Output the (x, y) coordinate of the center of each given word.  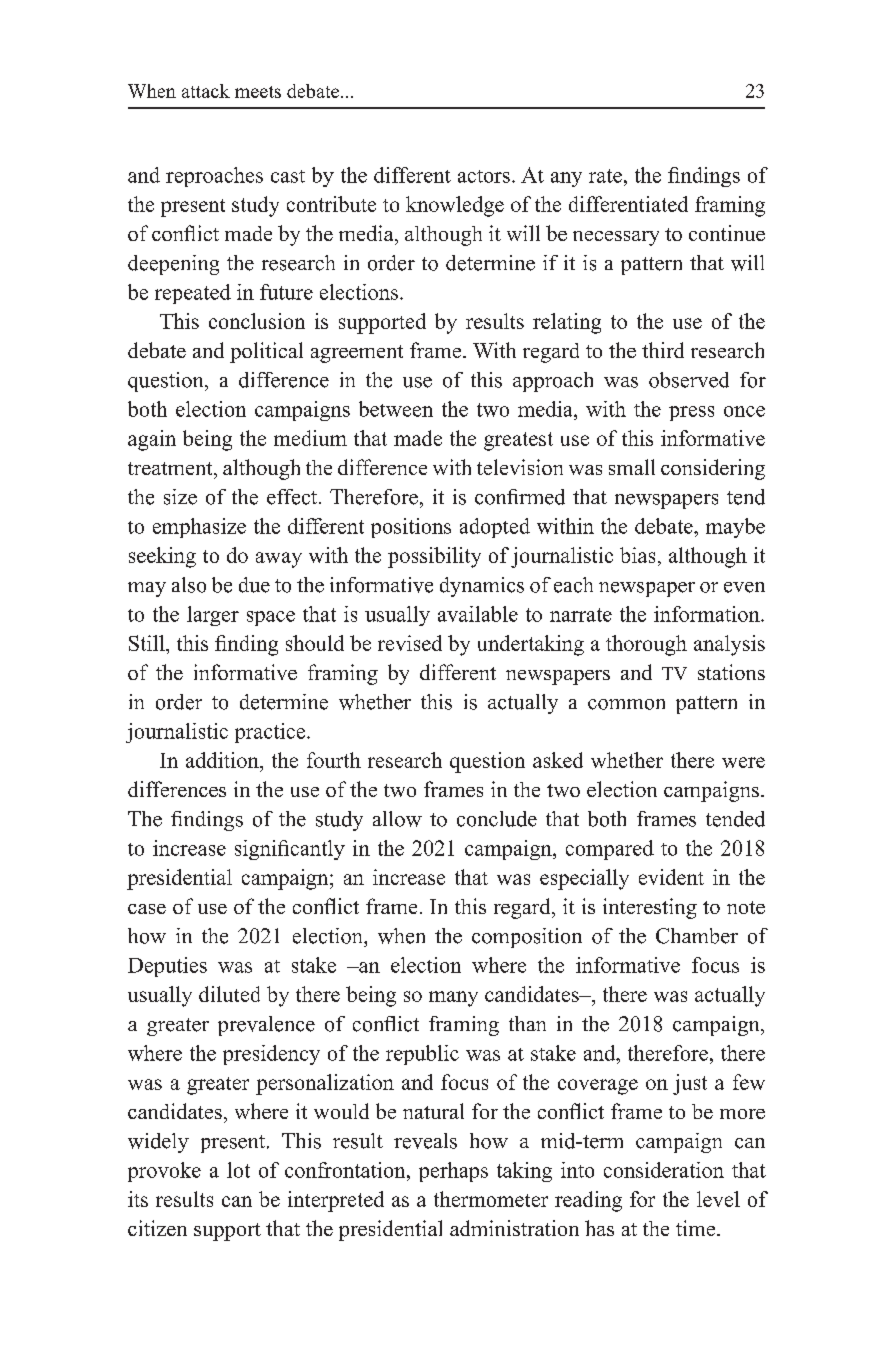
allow (397, 819)
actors (484, 176)
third (663, 350)
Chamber (697, 936)
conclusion (257, 321)
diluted (229, 994)
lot (238, 1170)
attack (206, 91)
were (743, 762)
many (453, 999)
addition (223, 760)
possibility (434, 557)
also (189, 585)
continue (727, 233)
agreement (357, 354)
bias (637, 555)
